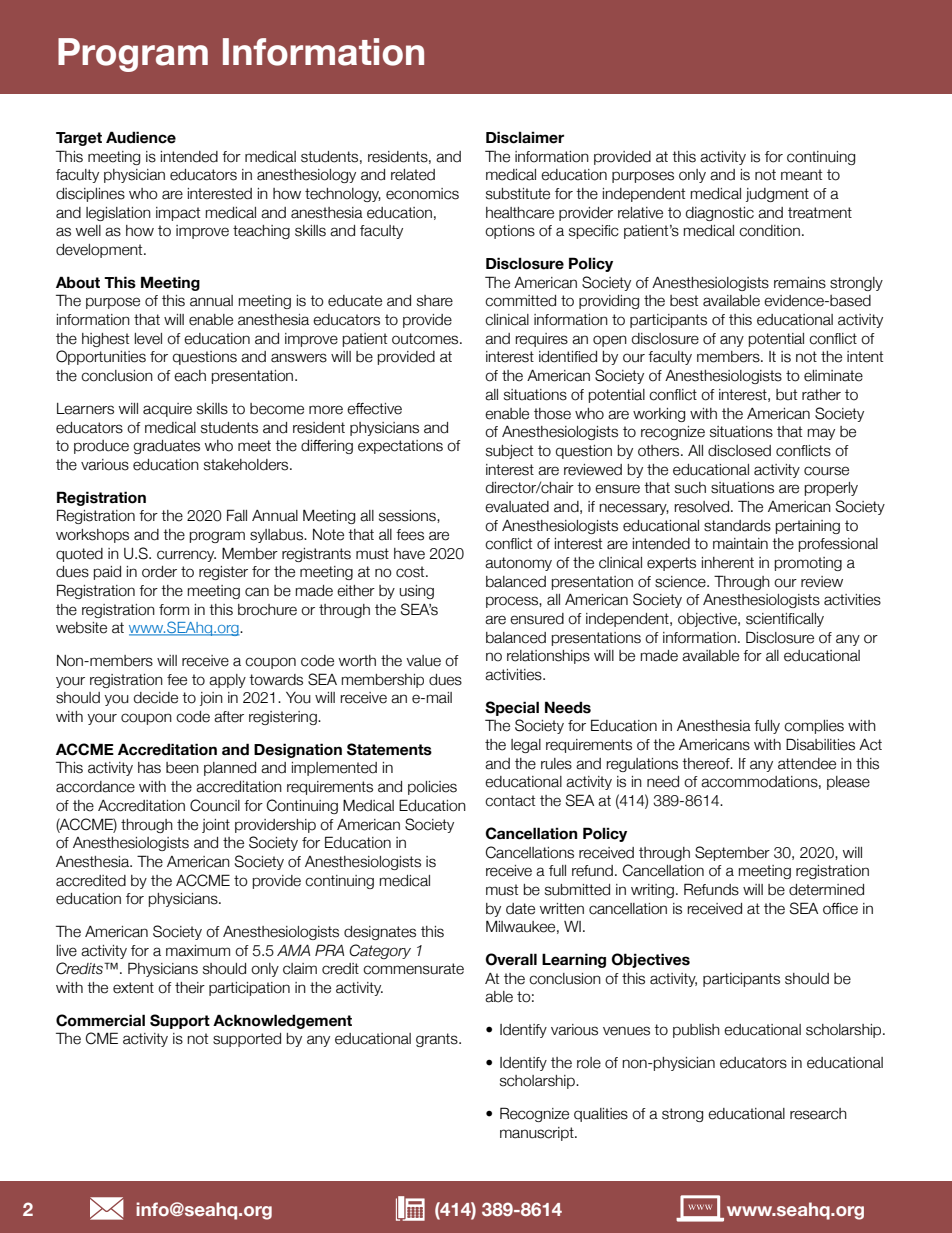 The height and width of the screenshot is (1233, 952). What do you see at coordinates (801, 175) in the screenshot?
I see `meant` at bounding box center [801, 175].
